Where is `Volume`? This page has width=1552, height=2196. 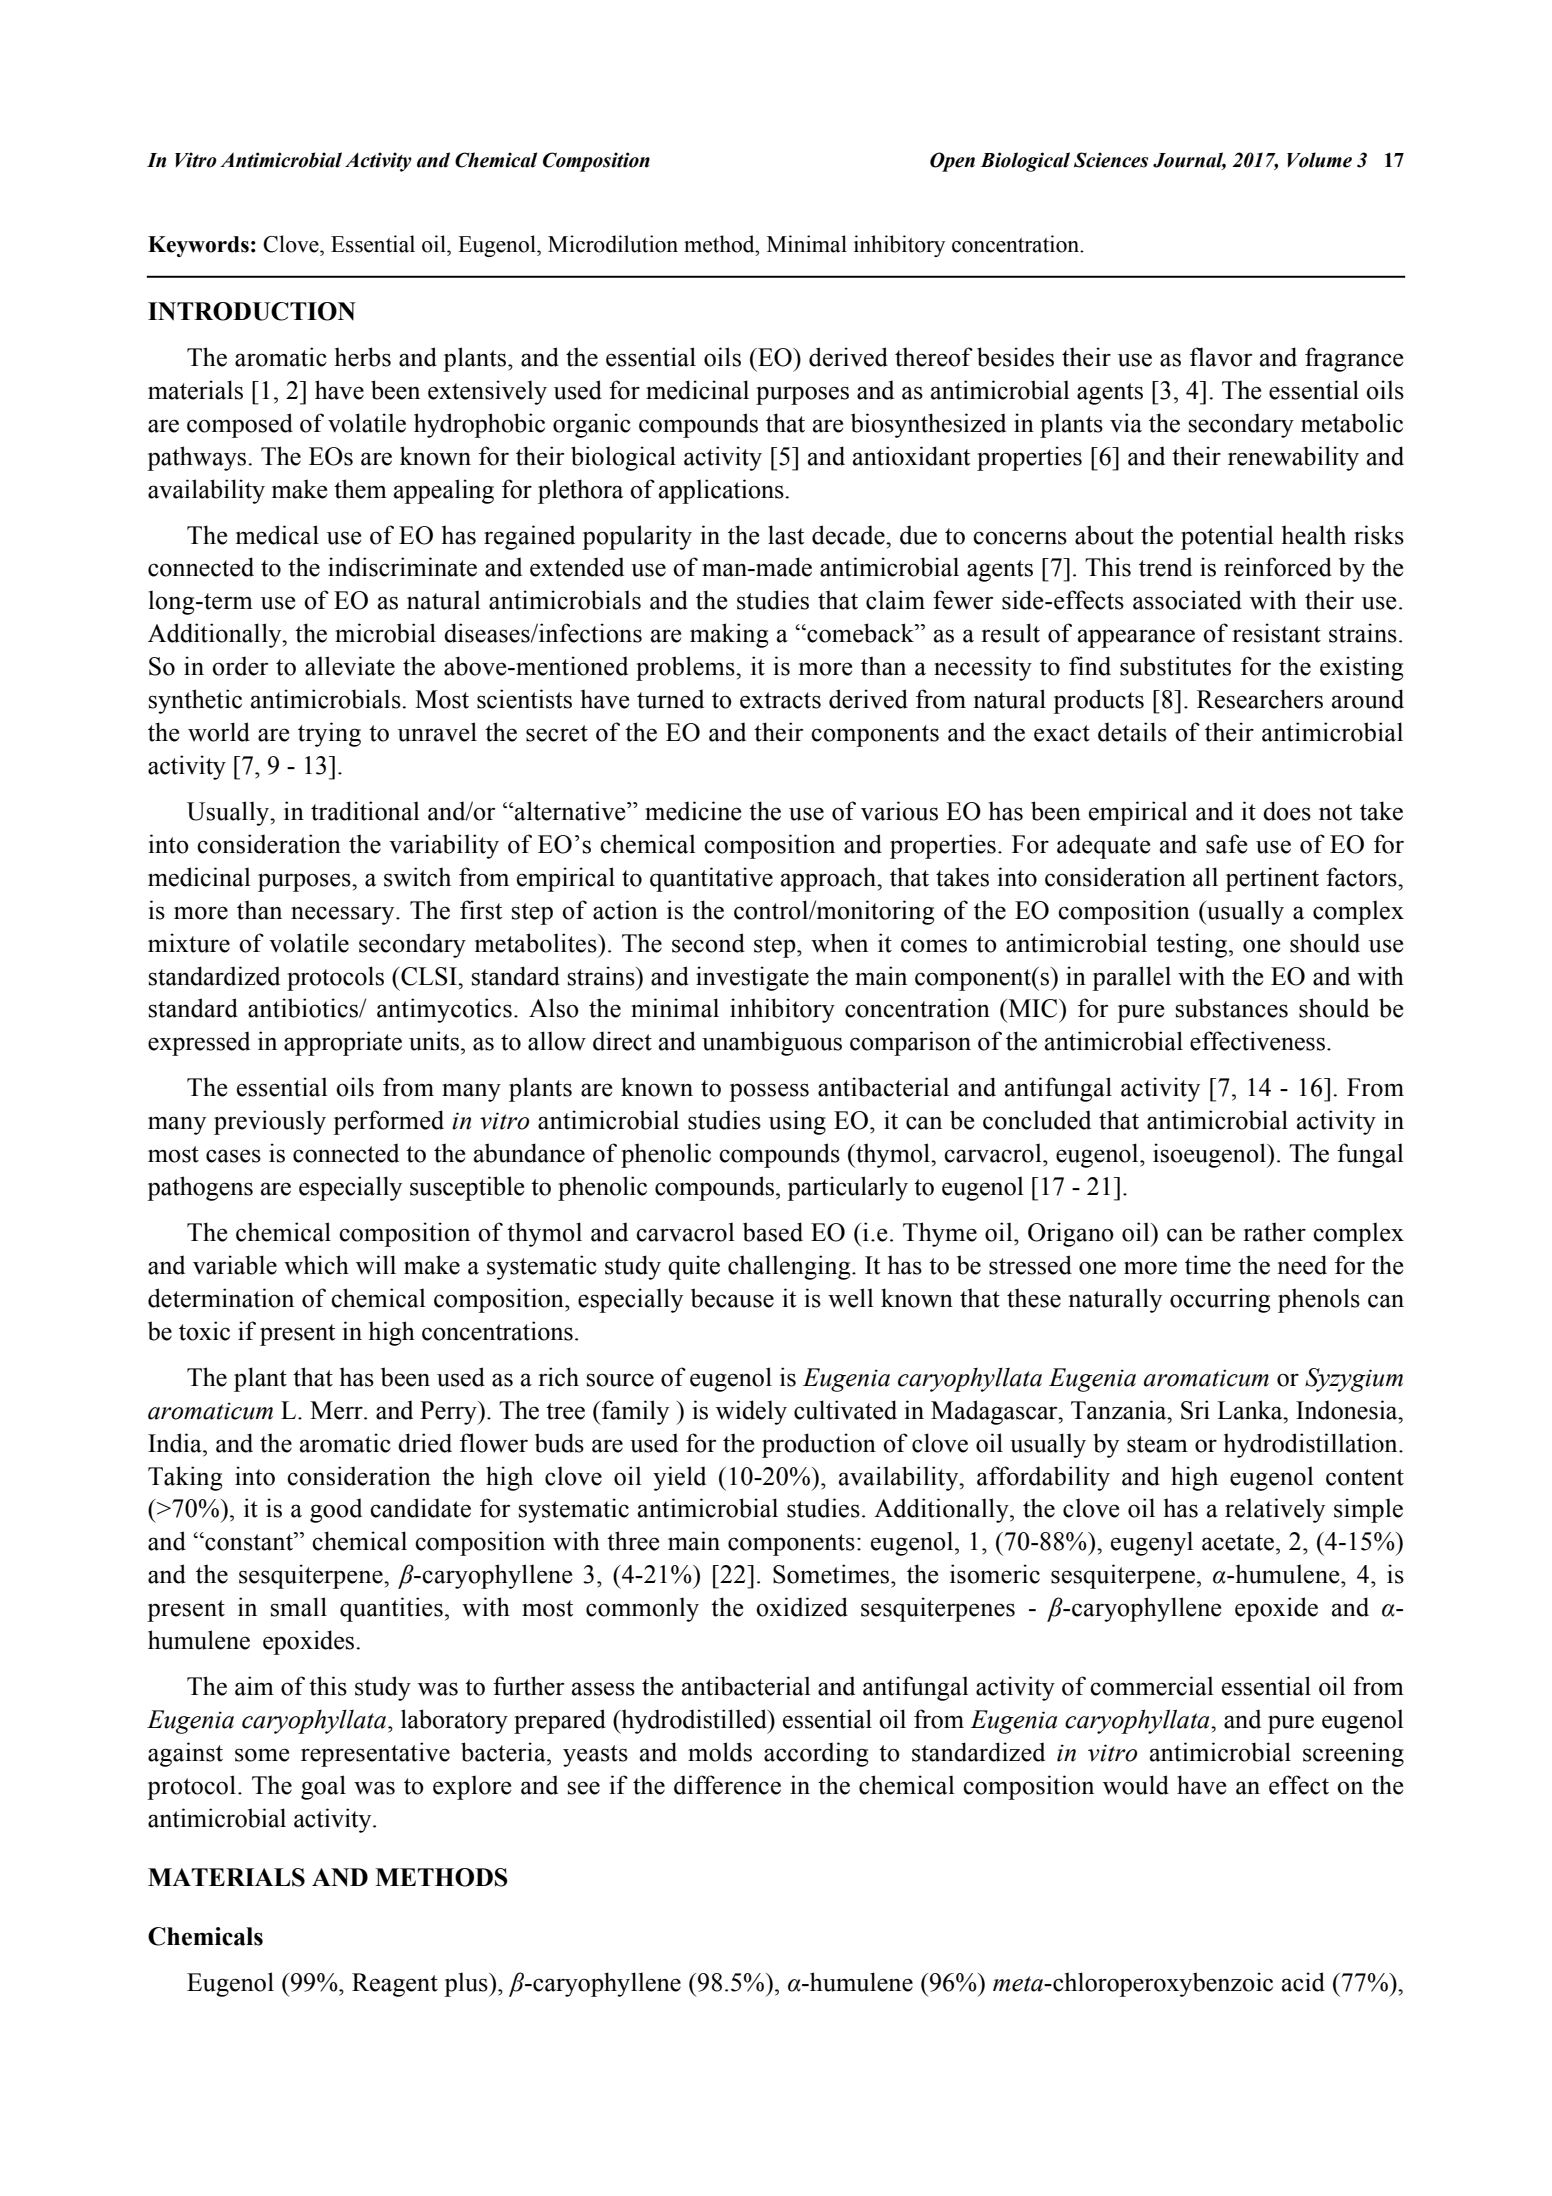 Volume is located at coordinates (1319, 160).
